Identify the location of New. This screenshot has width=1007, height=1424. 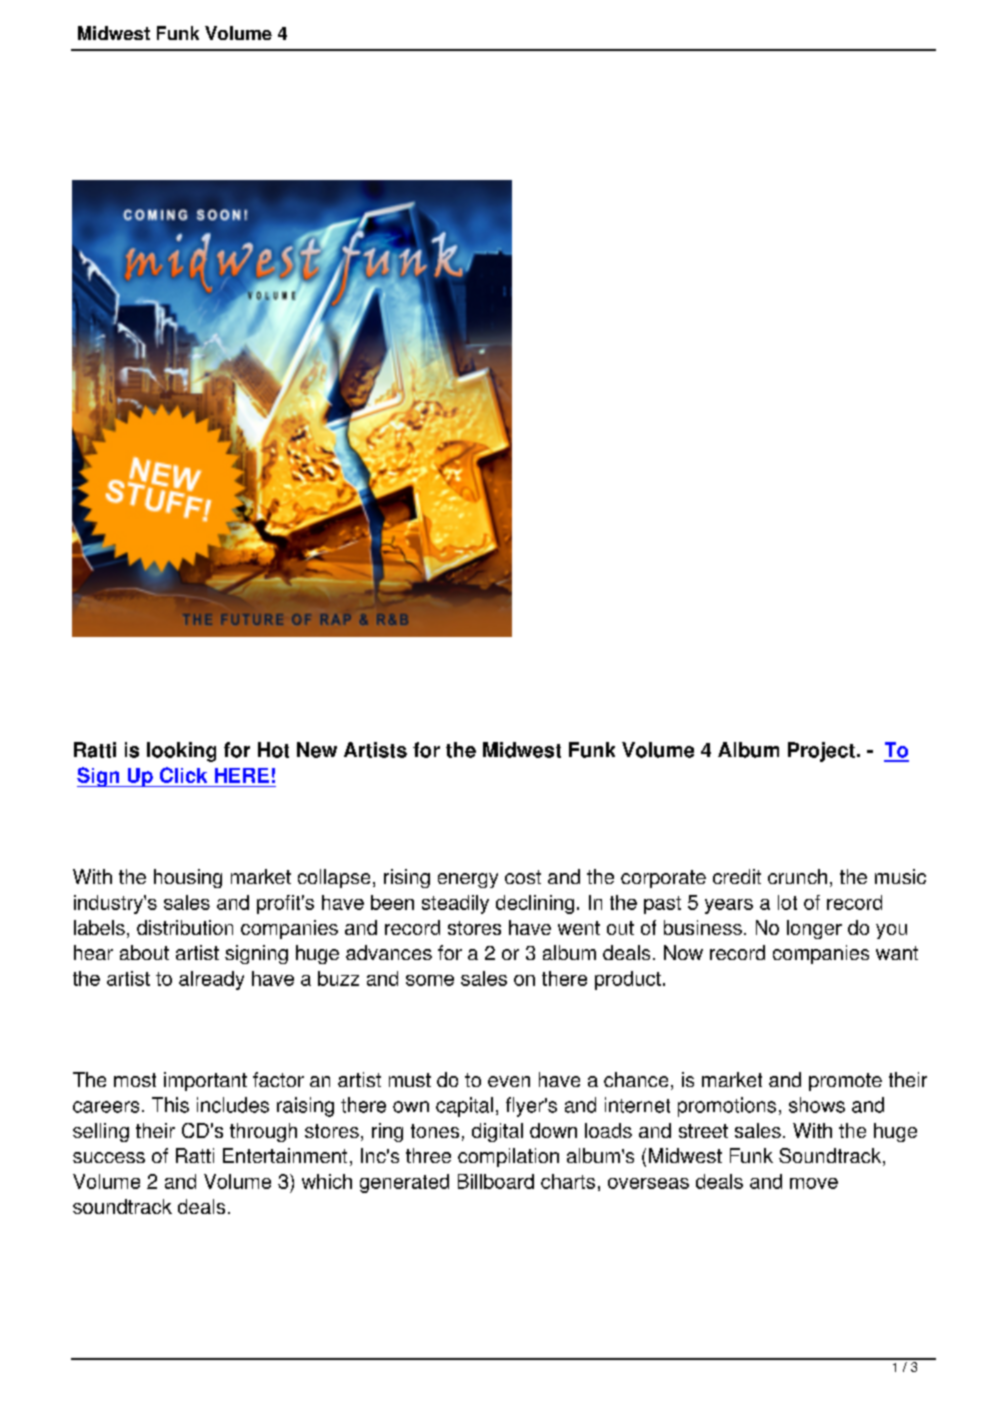
(317, 750).
